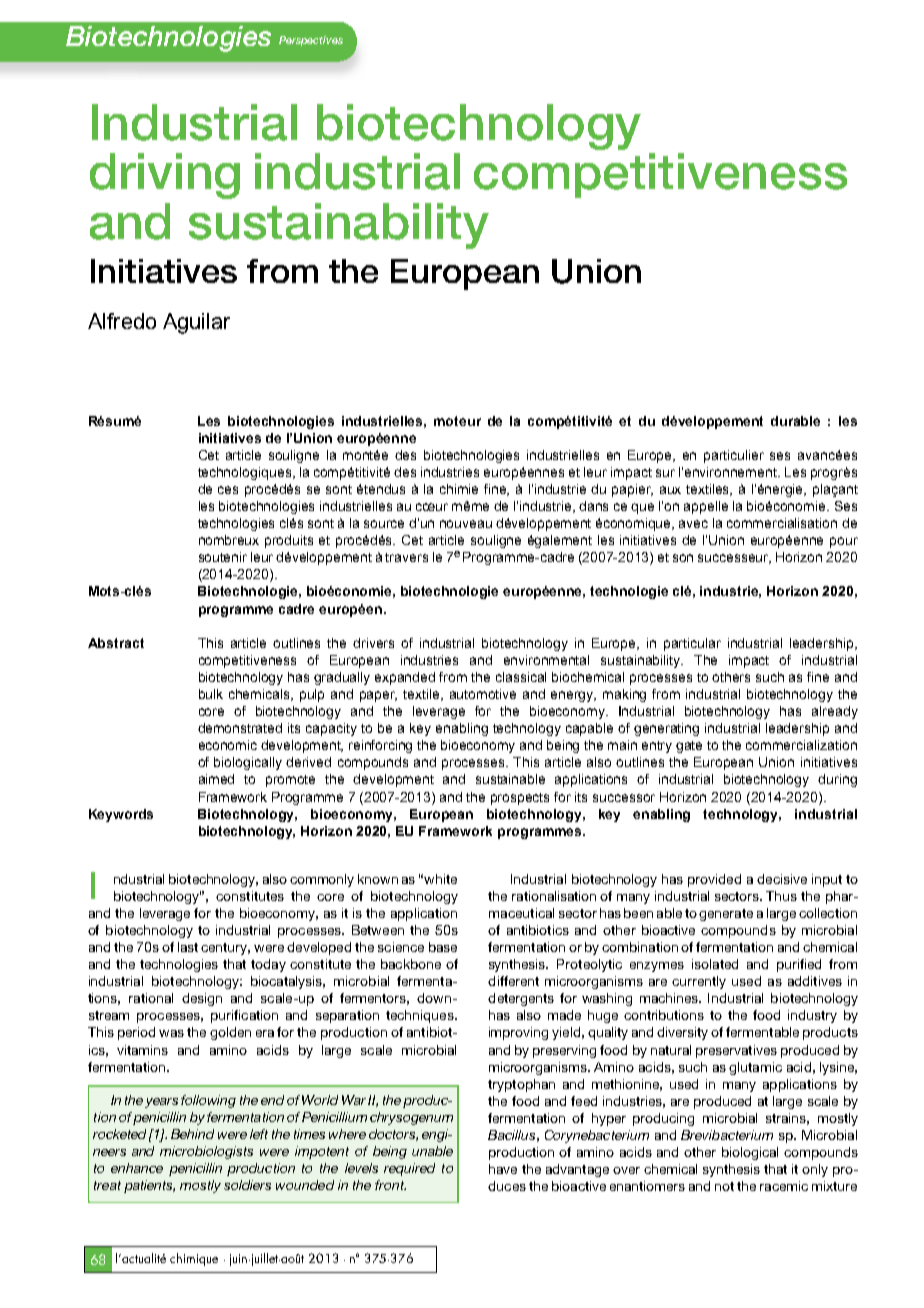 The width and height of the screenshot is (924, 1308). Describe the element at coordinates (670, 490) in the screenshot. I see `aux` at that location.
